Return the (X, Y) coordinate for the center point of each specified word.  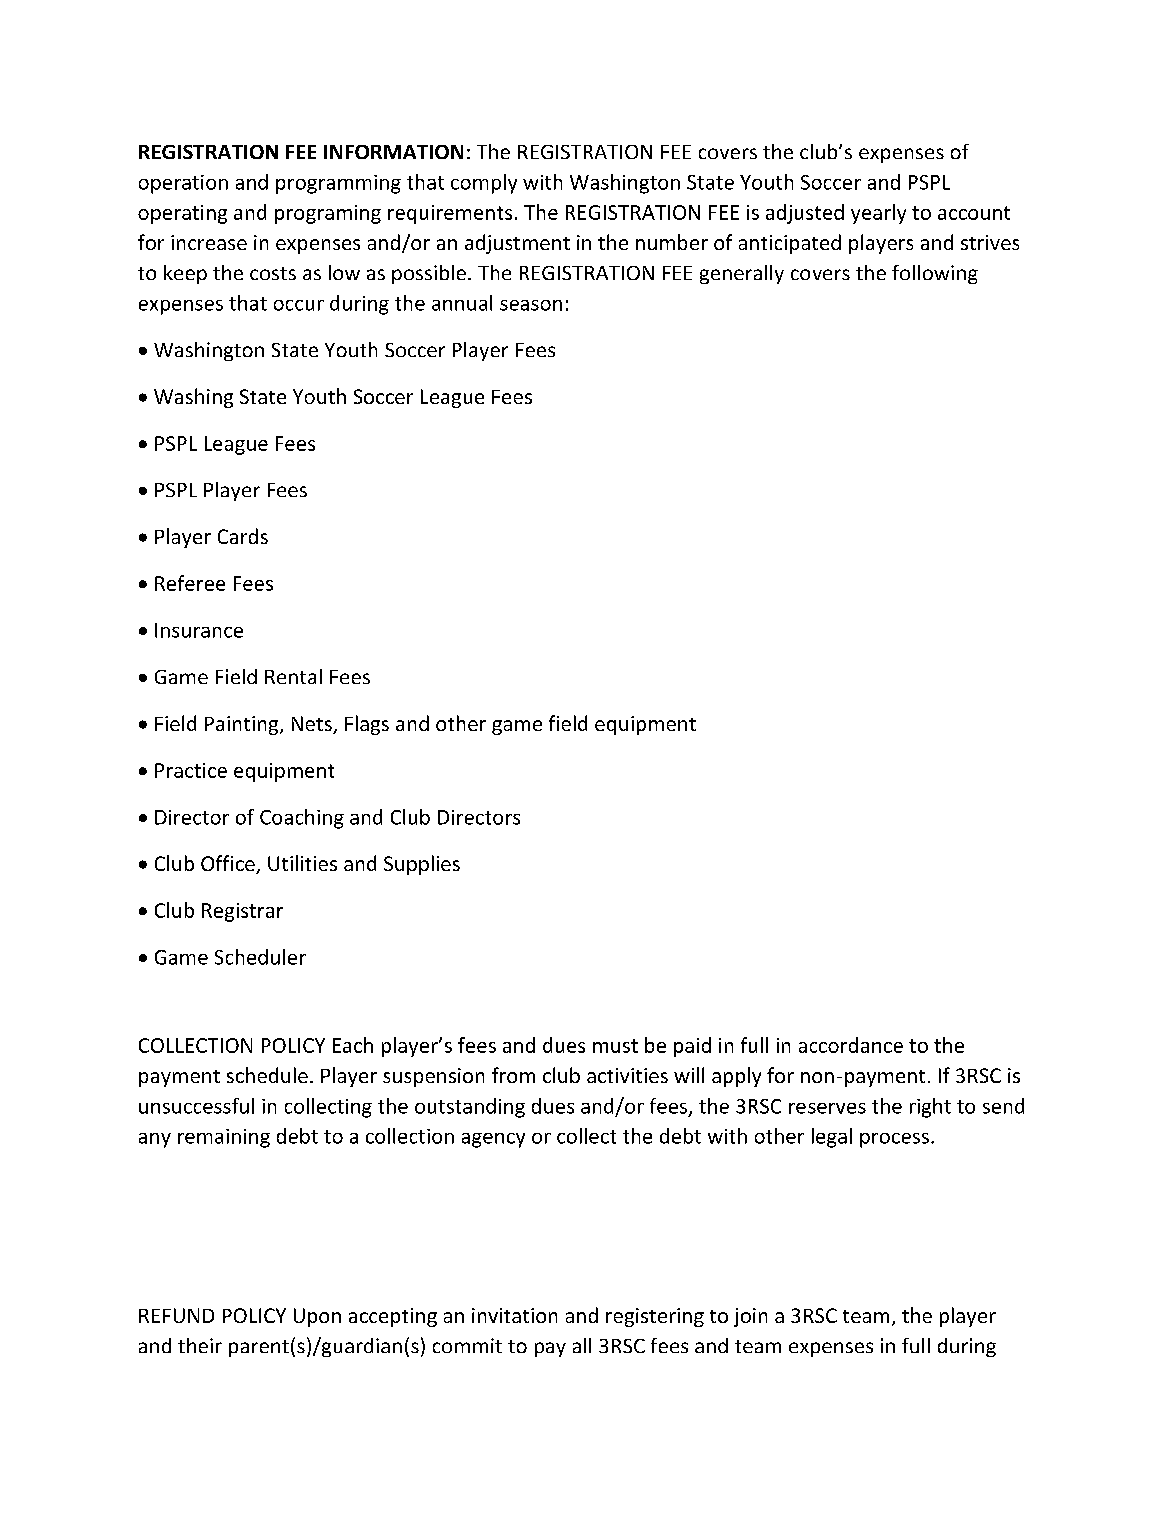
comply (484, 184)
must (615, 1046)
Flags (367, 725)
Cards (243, 536)
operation (183, 184)
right (930, 1108)
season (531, 305)
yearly (878, 214)
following (935, 274)
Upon (317, 1317)
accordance (851, 1045)
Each (353, 1045)
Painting (243, 725)
